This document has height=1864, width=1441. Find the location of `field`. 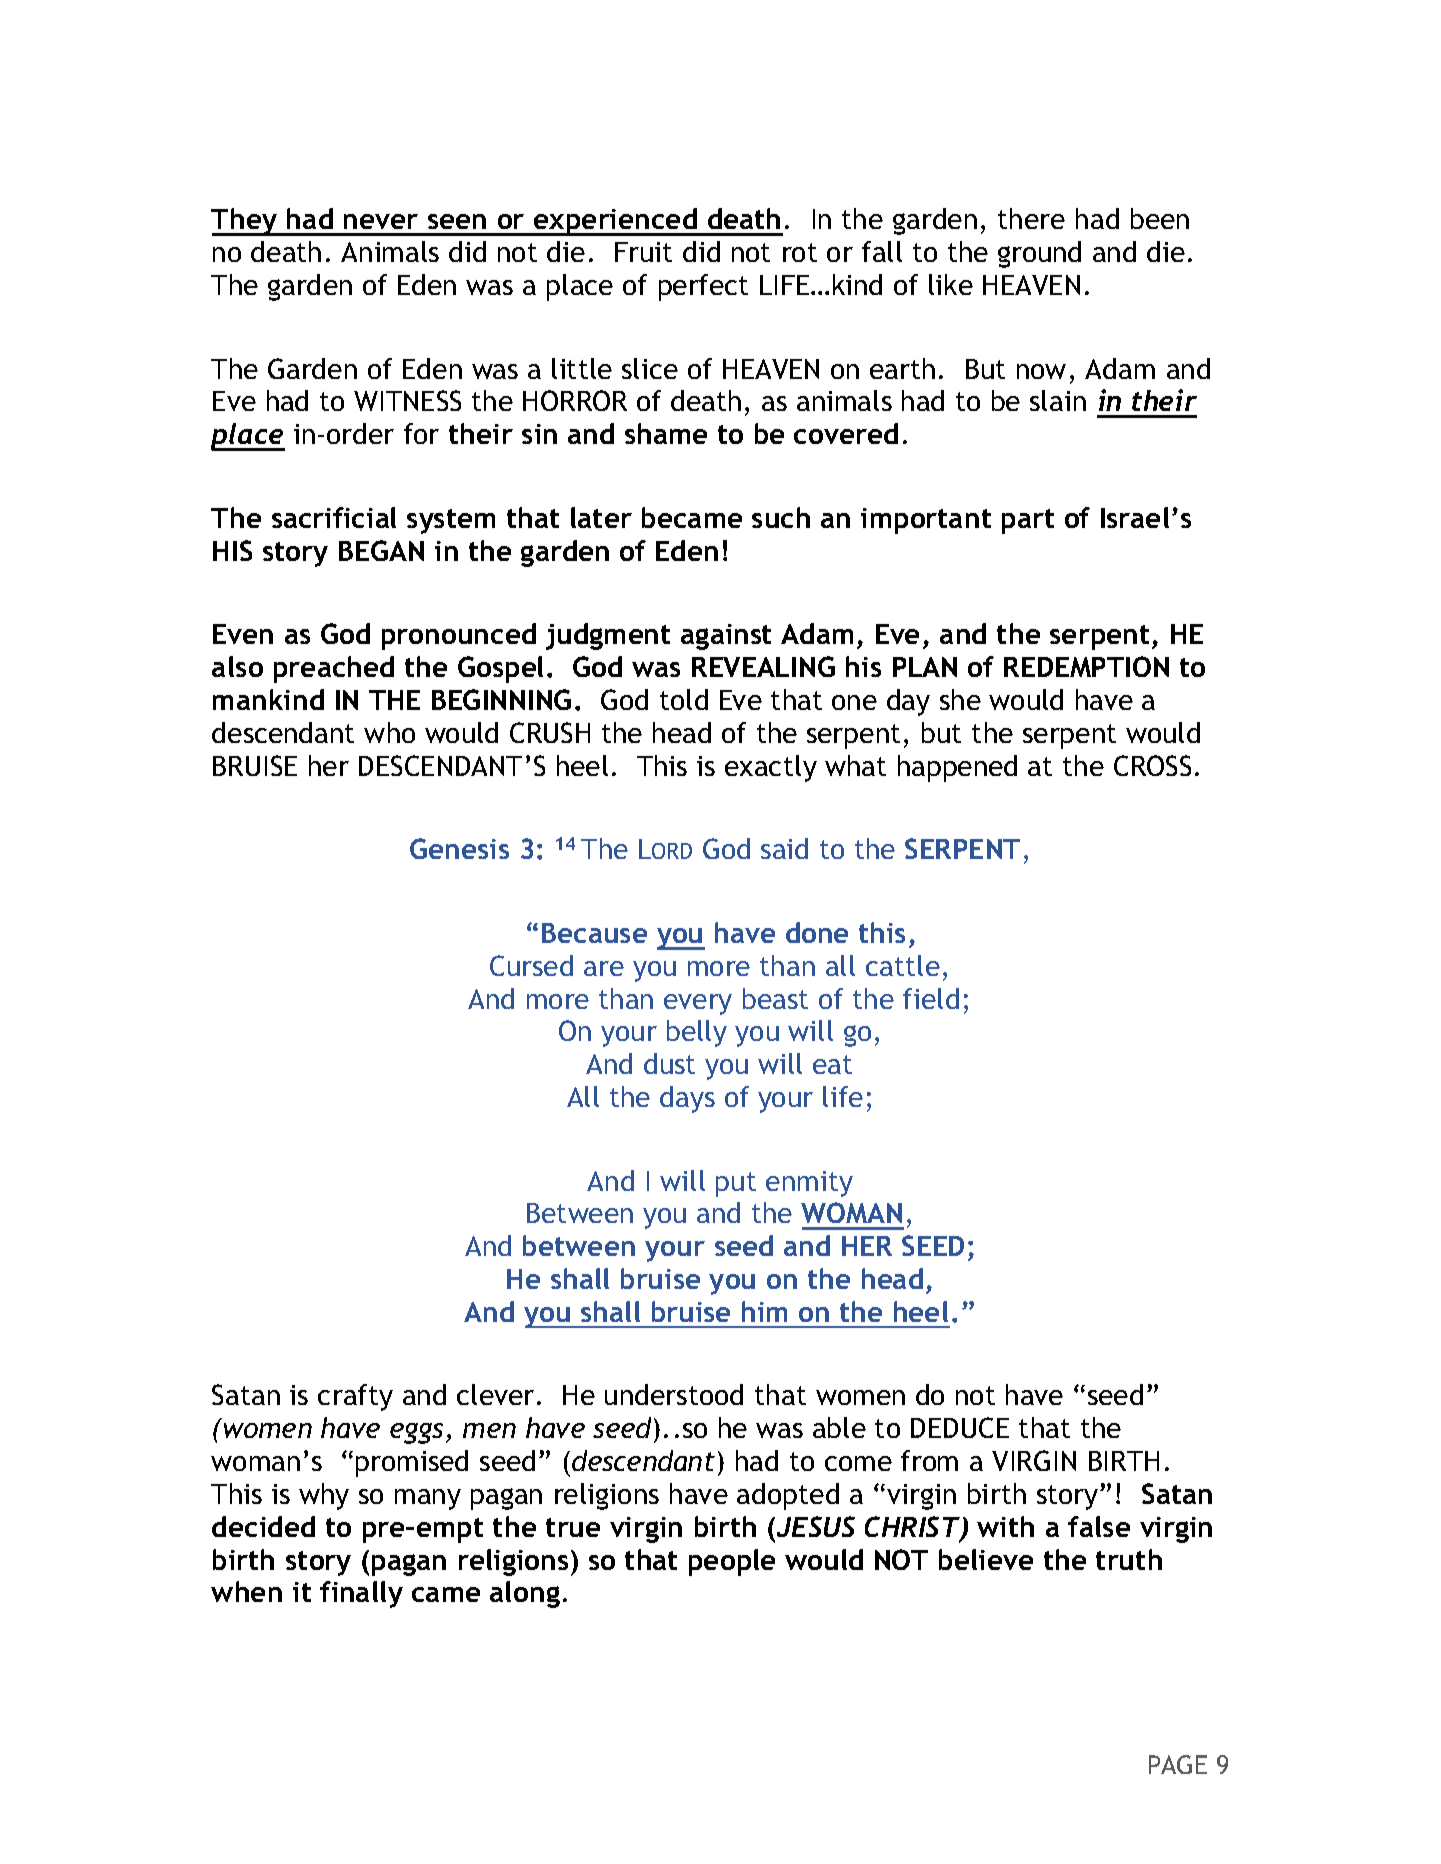

field is located at coordinates (931, 998).
